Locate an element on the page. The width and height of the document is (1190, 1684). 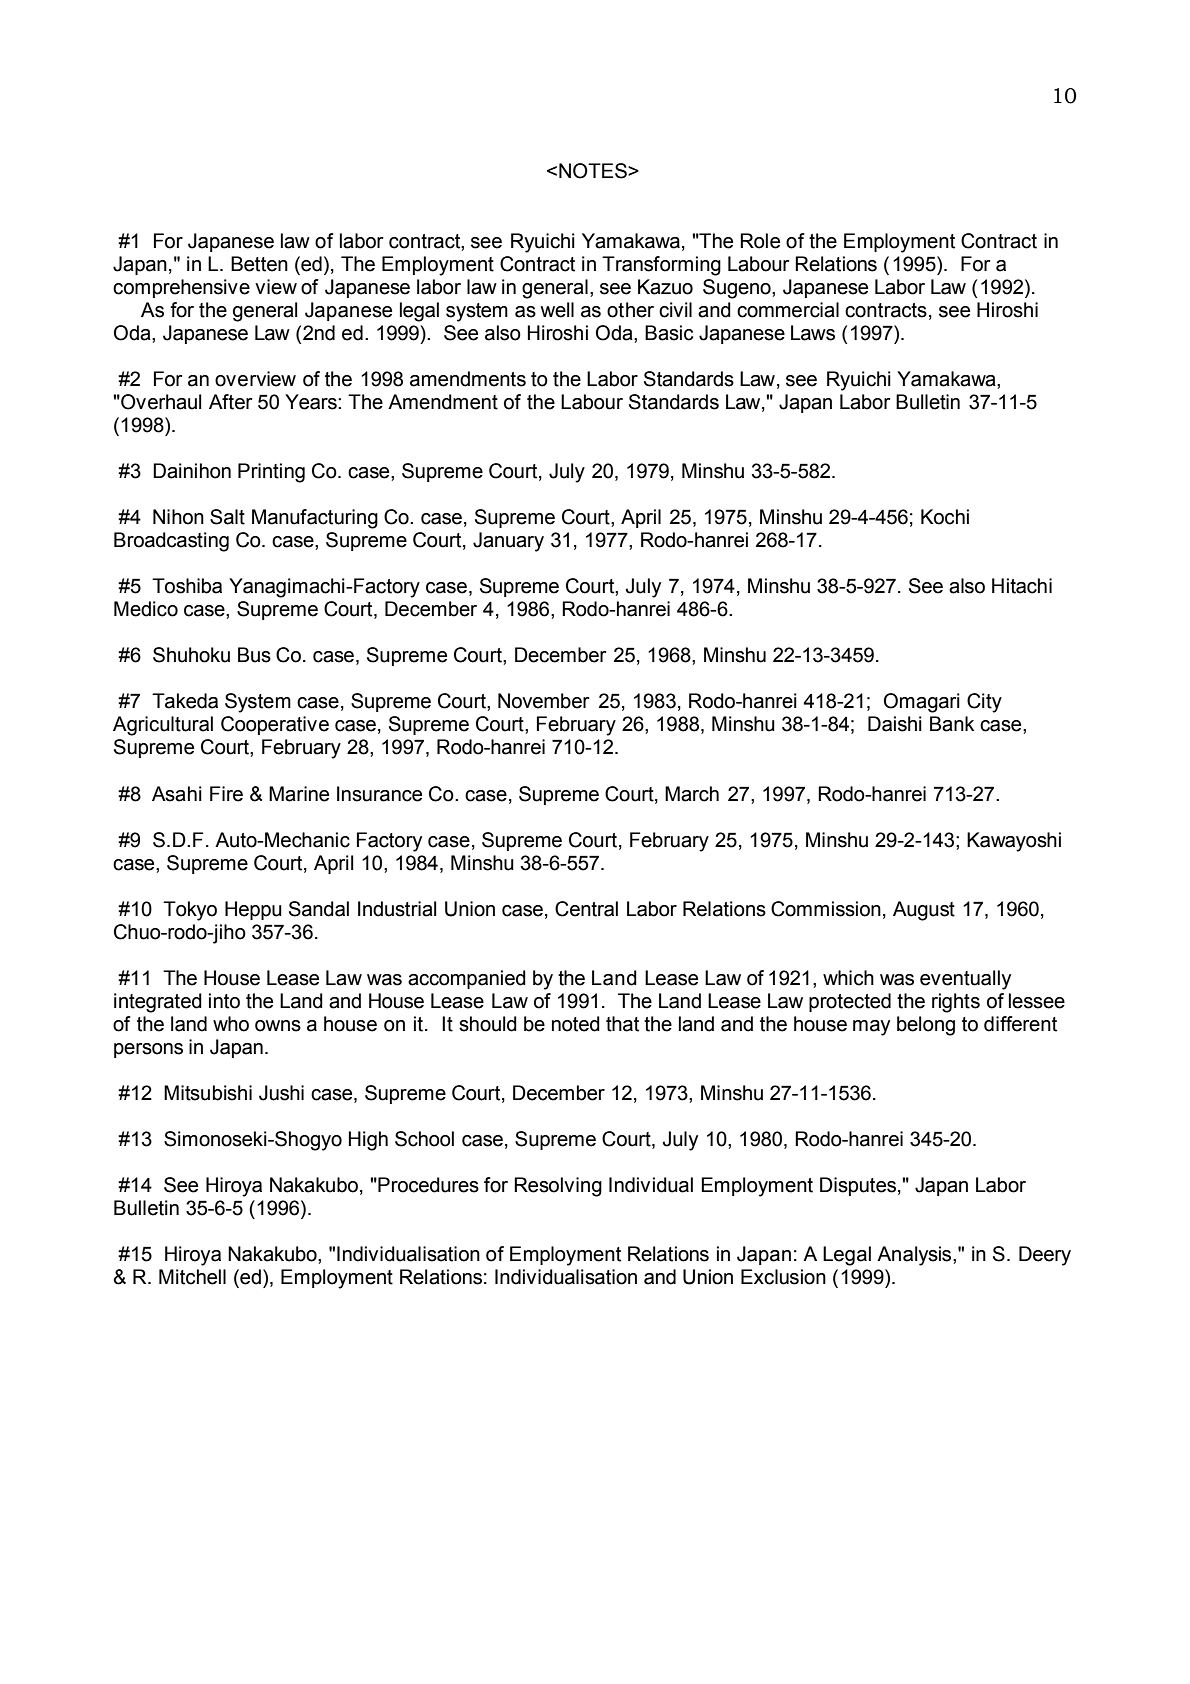
August is located at coordinates (924, 911).
